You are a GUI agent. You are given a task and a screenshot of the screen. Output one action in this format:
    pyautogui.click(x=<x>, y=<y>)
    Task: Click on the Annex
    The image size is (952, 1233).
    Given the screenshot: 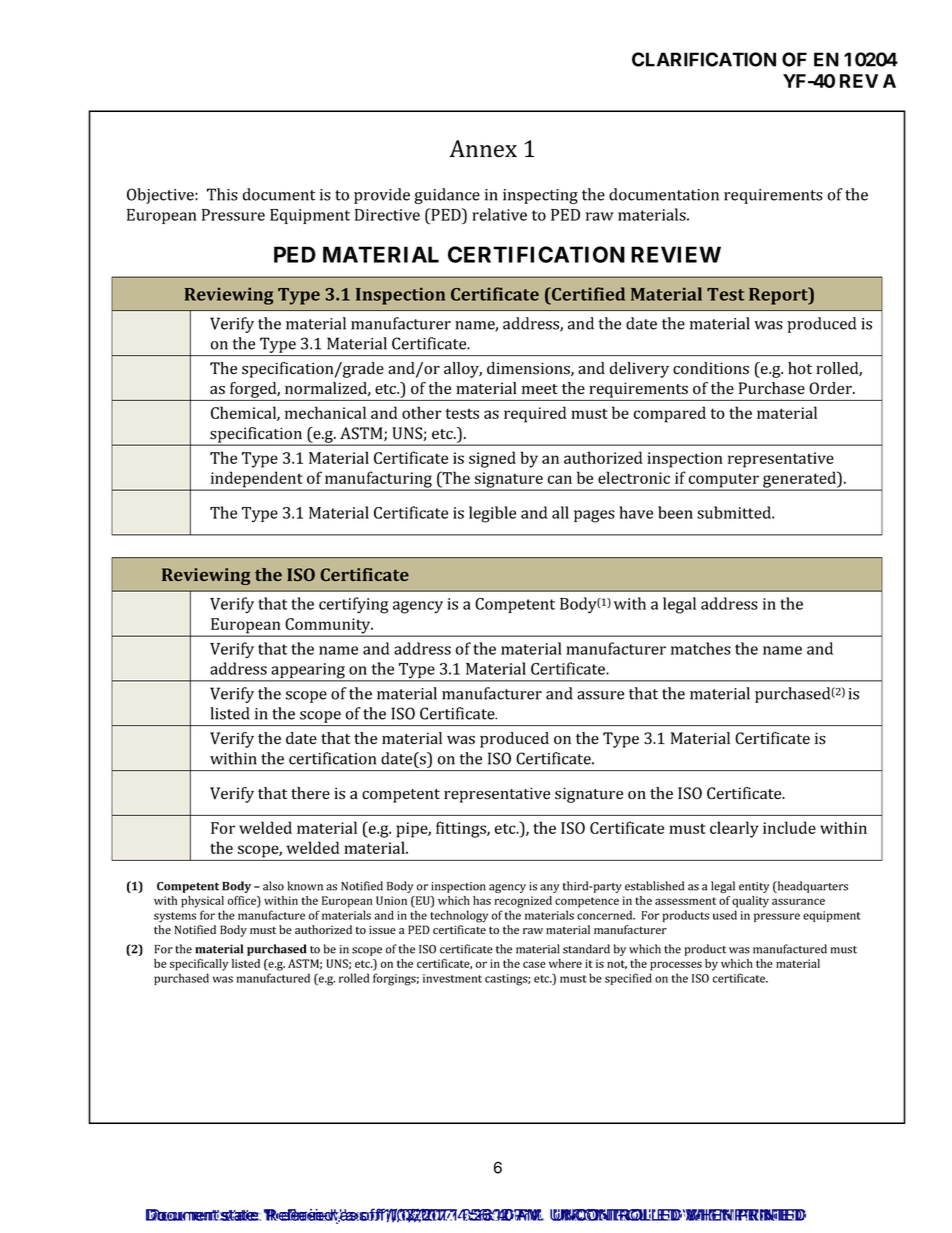 What is the action you would take?
    pyautogui.click(x=483, y=149)
